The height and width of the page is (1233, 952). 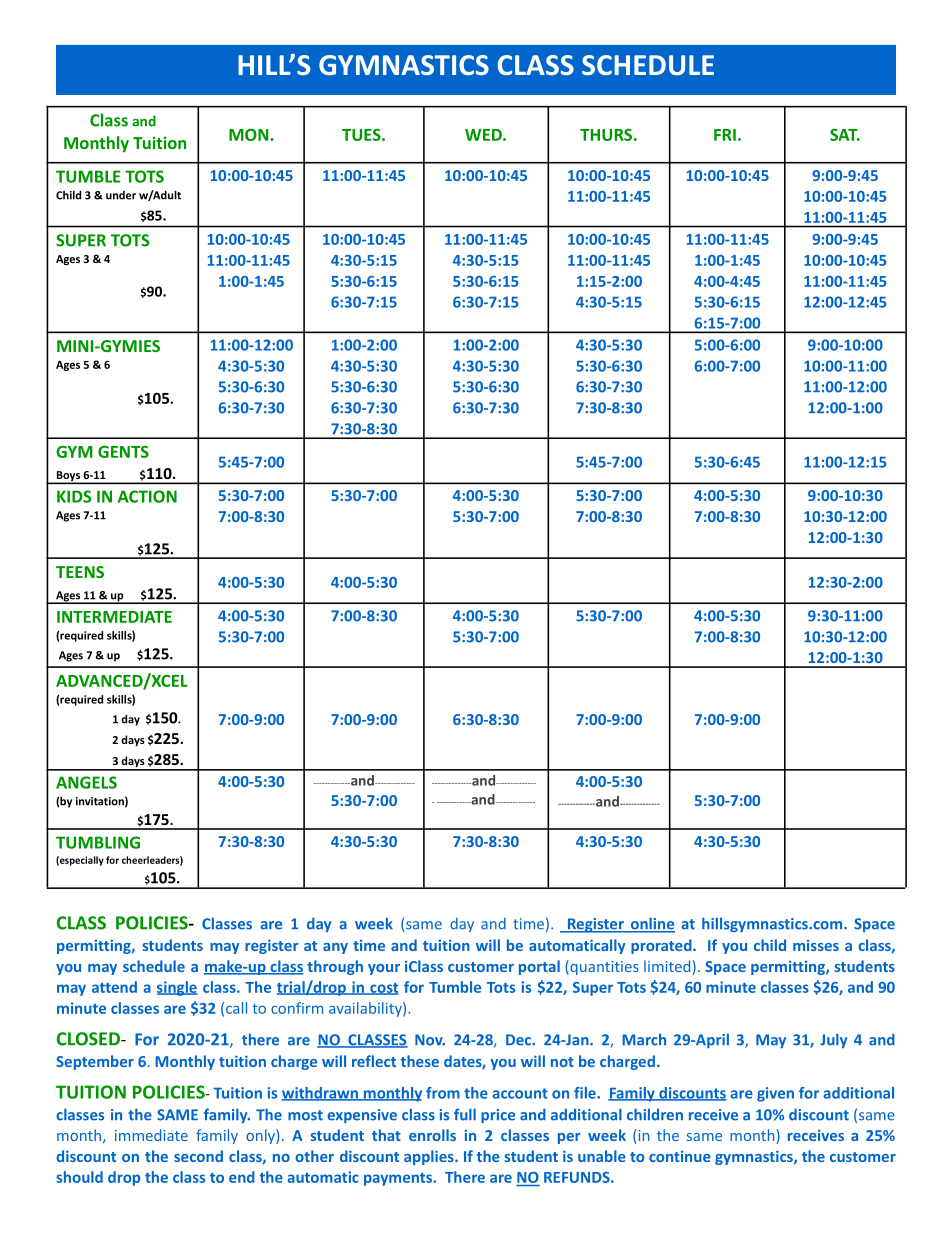 I want to click on continue, so click(x=680, y=1156).
